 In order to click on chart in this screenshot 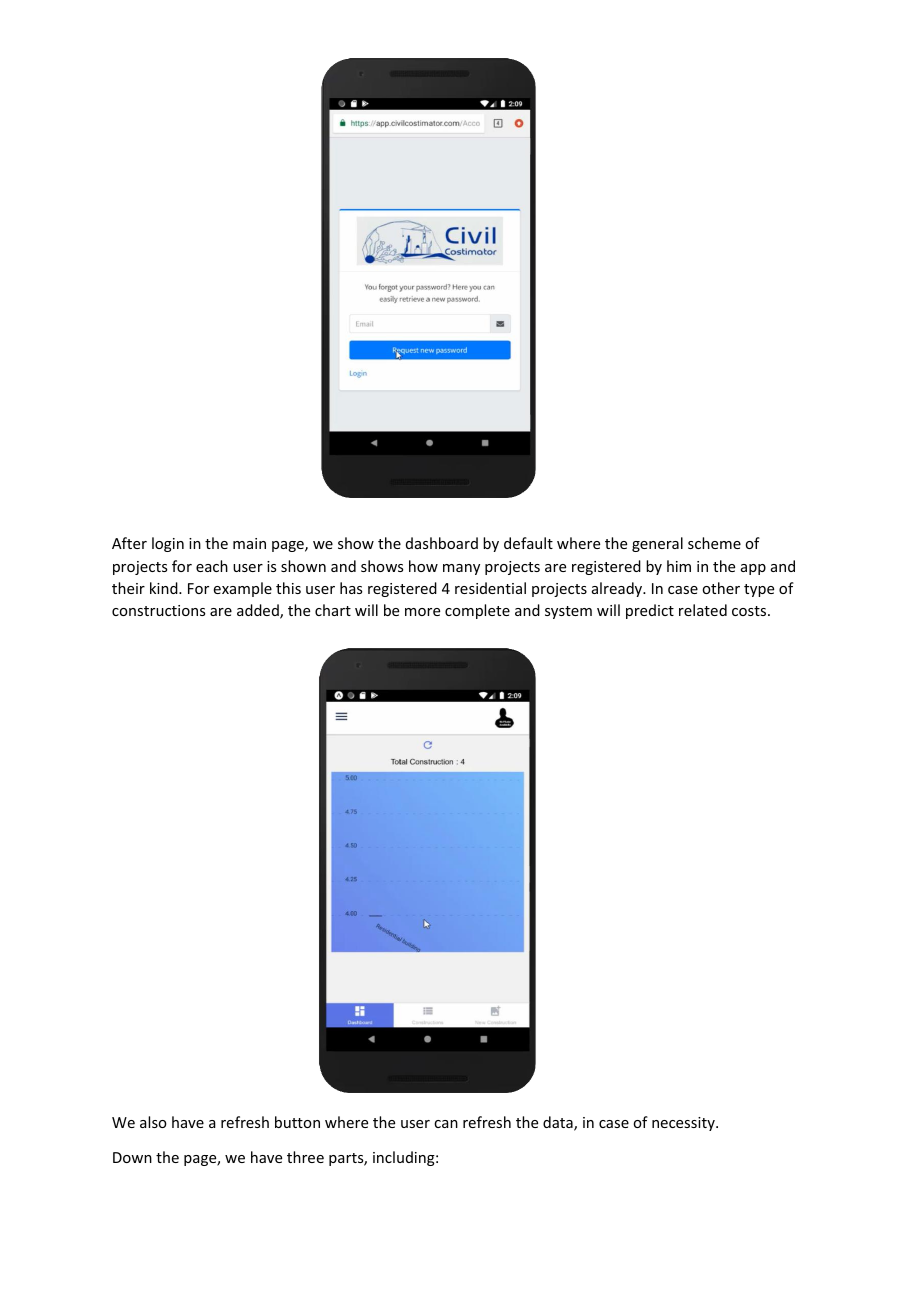, I will do `click(333, 610)`.
